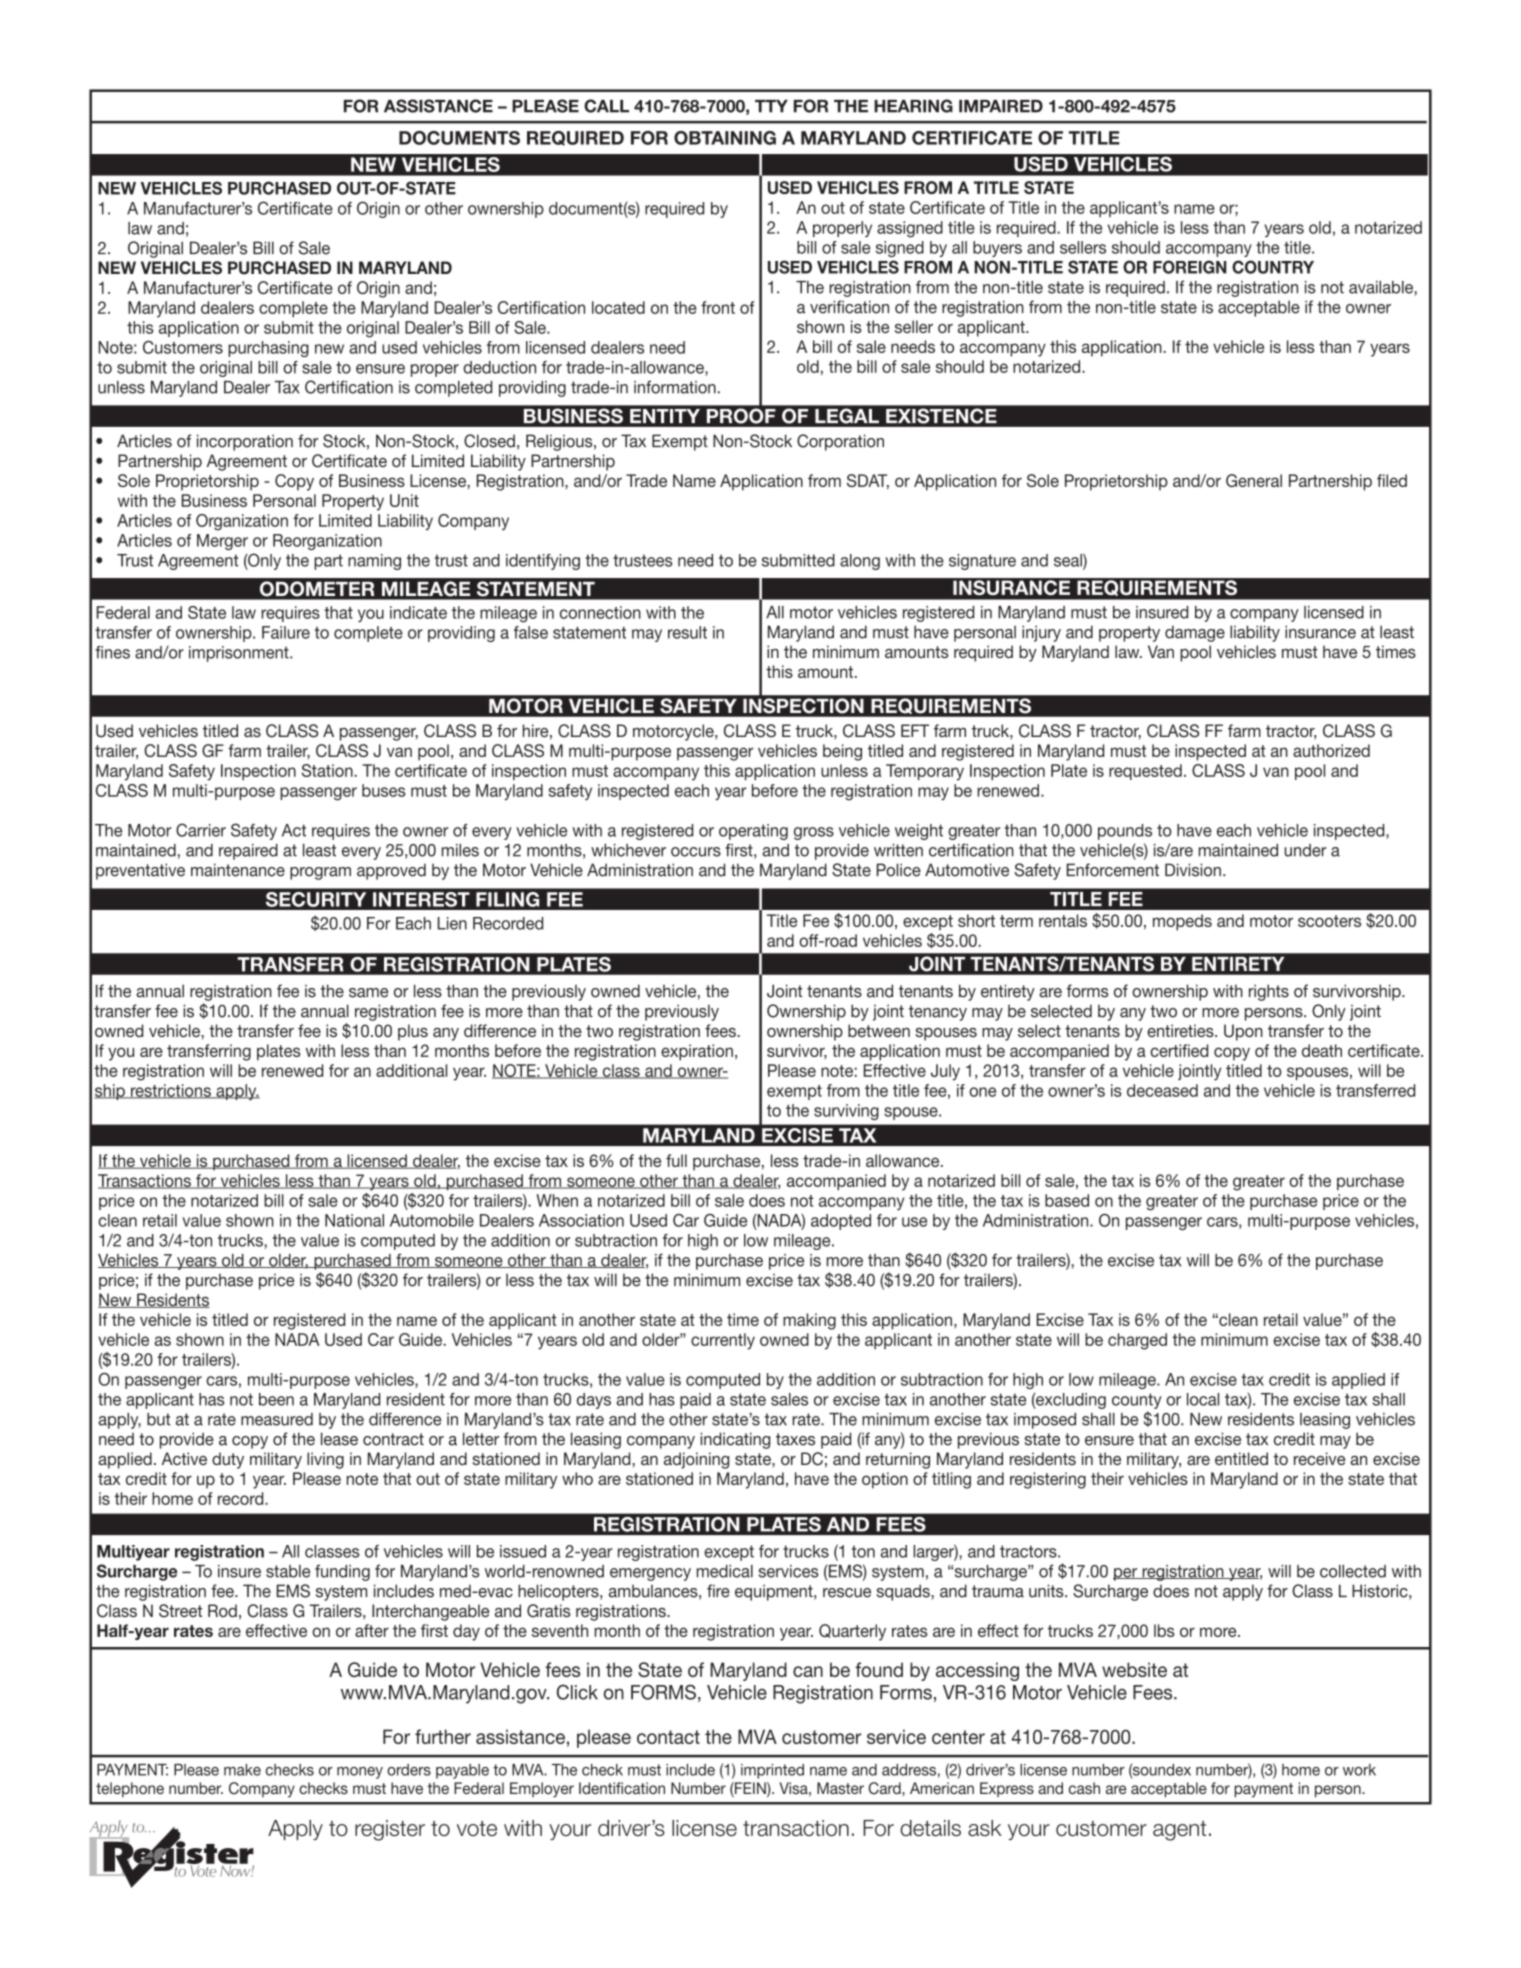 The image size is (1521, 1968). I want to click on imprinted, so click(772, 1771).
